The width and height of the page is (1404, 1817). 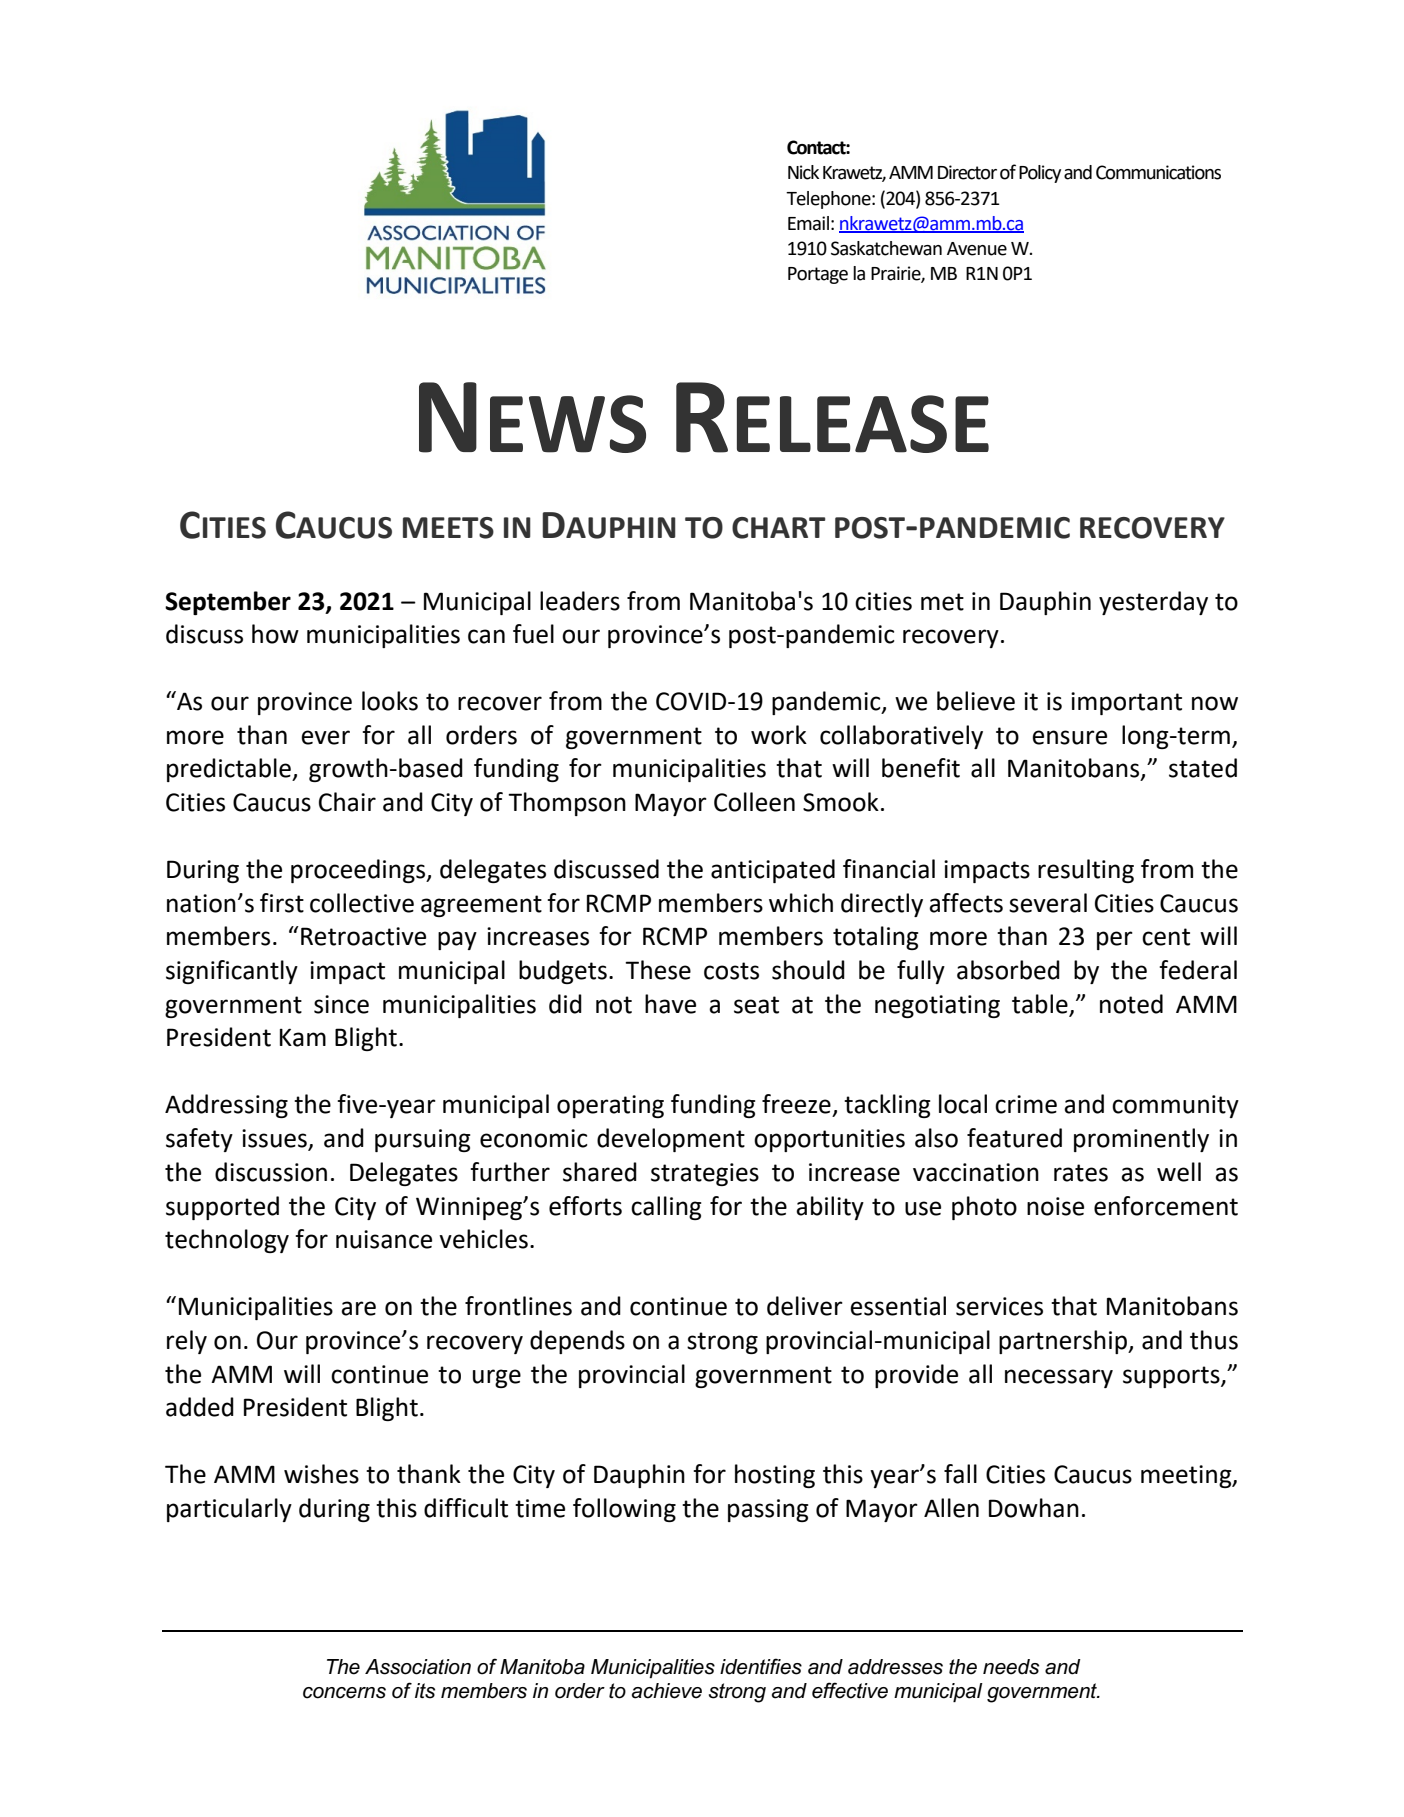 I want to click on CHART, so click(x=779, y=528).
